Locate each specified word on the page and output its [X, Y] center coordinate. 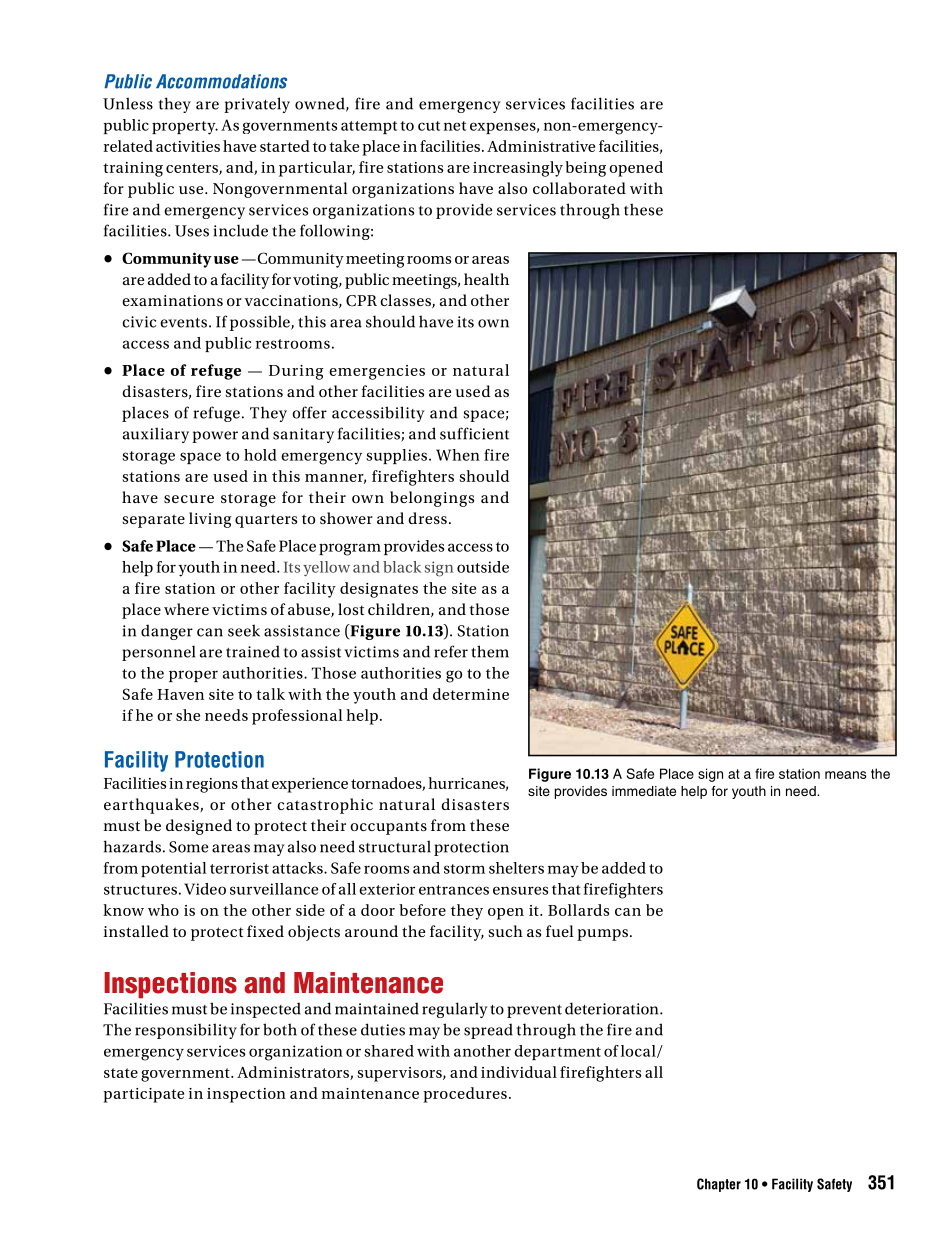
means [846, 775]
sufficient [474, 433]
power [215, 437]
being [585, 169]
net [455, 126]
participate [144, 1095]
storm [464, 869]
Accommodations [221, 81]
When [458, 455]
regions [212, 785]
